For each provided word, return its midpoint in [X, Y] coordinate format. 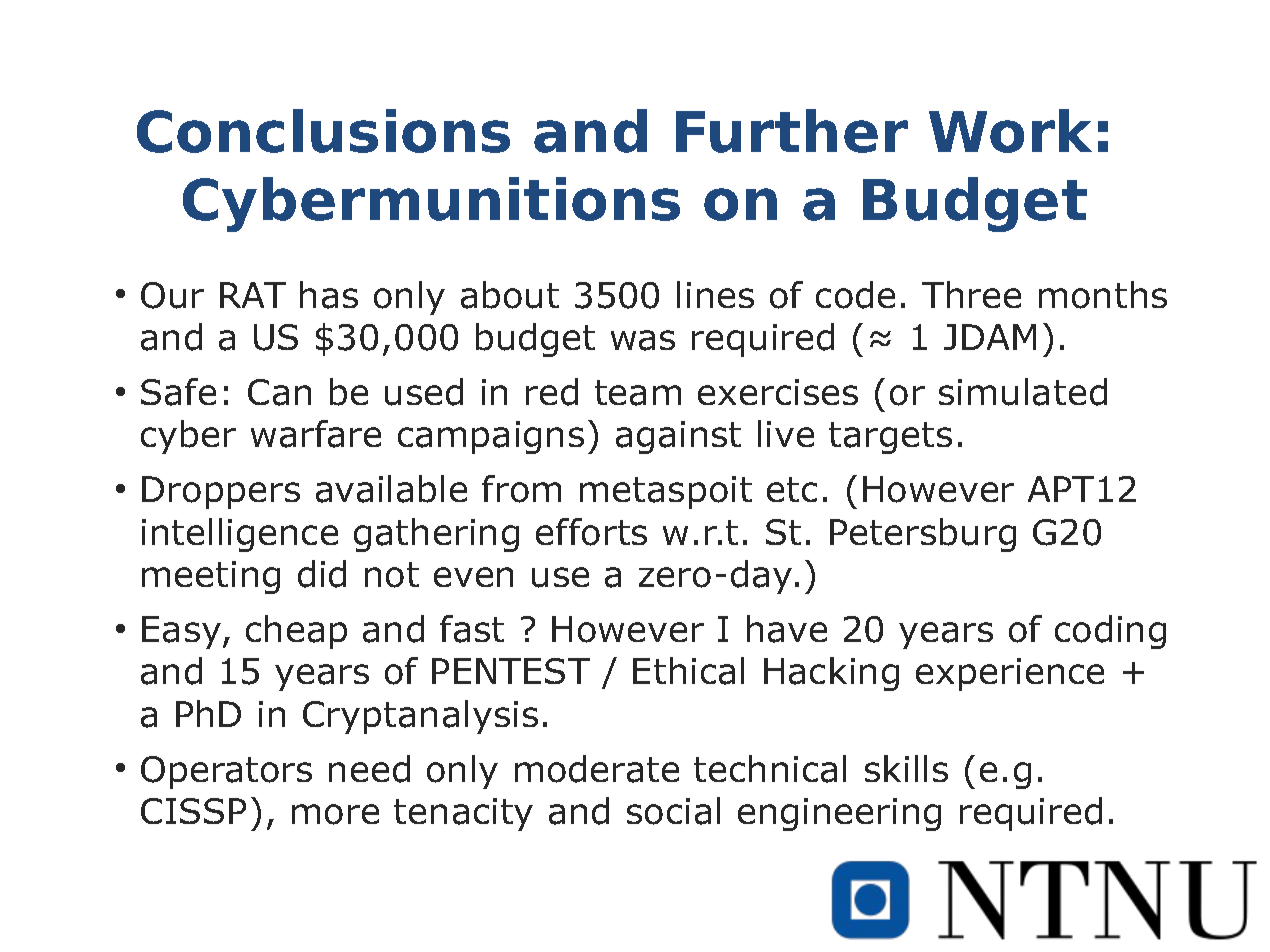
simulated [1023, 392]
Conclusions [323, 131]
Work [1010, 131]
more [335, 814]
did [322, 574]
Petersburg [923, 535]
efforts [591, 532]
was [643, 340]
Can [279, 392]
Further [792, 131]
